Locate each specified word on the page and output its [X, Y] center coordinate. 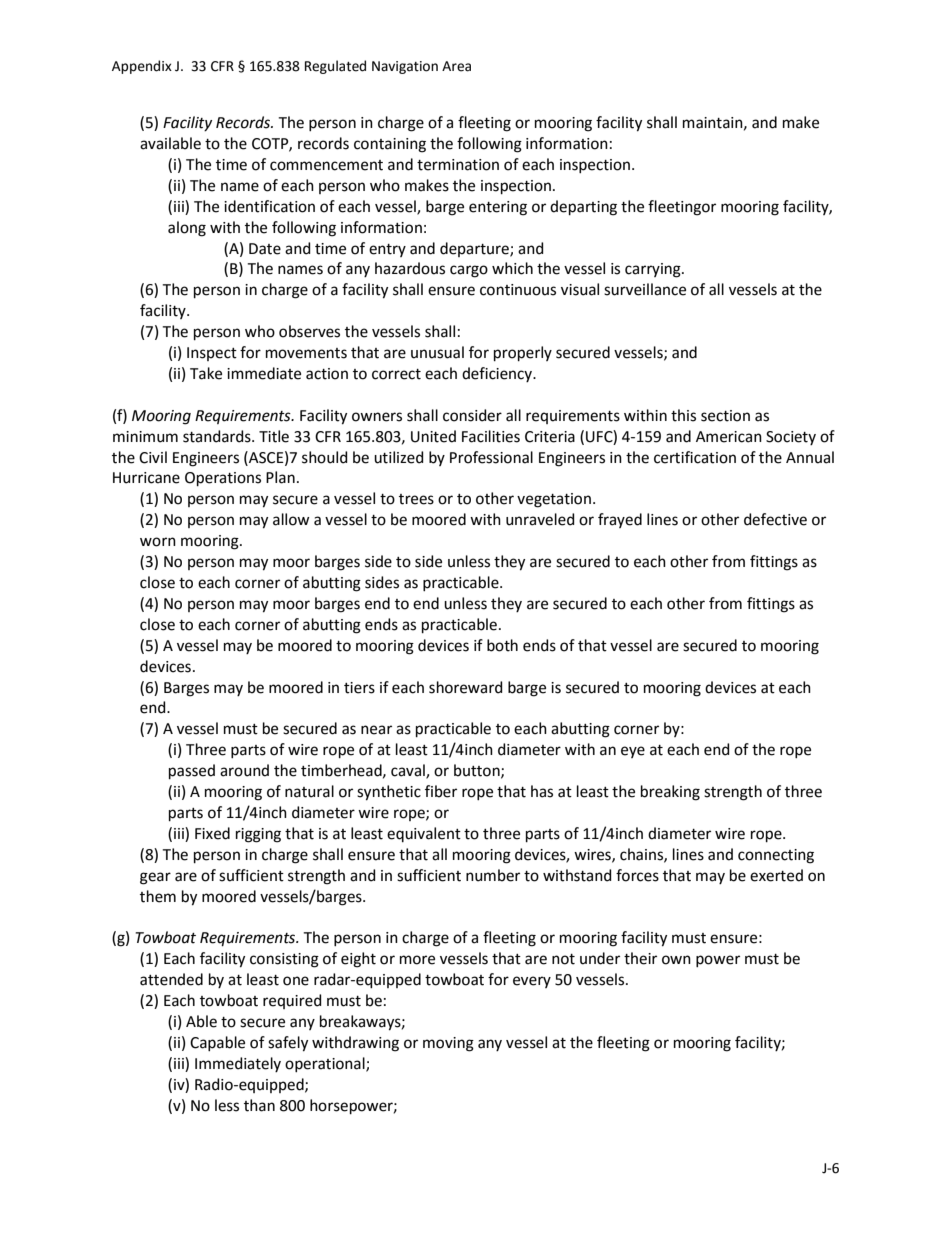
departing [583, 208]
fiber [441, 791]
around [244, 770]
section [725, 416]
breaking [670, 793]
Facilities [491, 436]
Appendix [142, 67]
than [259, 1105]
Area [456, 66]
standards [218, 436]
